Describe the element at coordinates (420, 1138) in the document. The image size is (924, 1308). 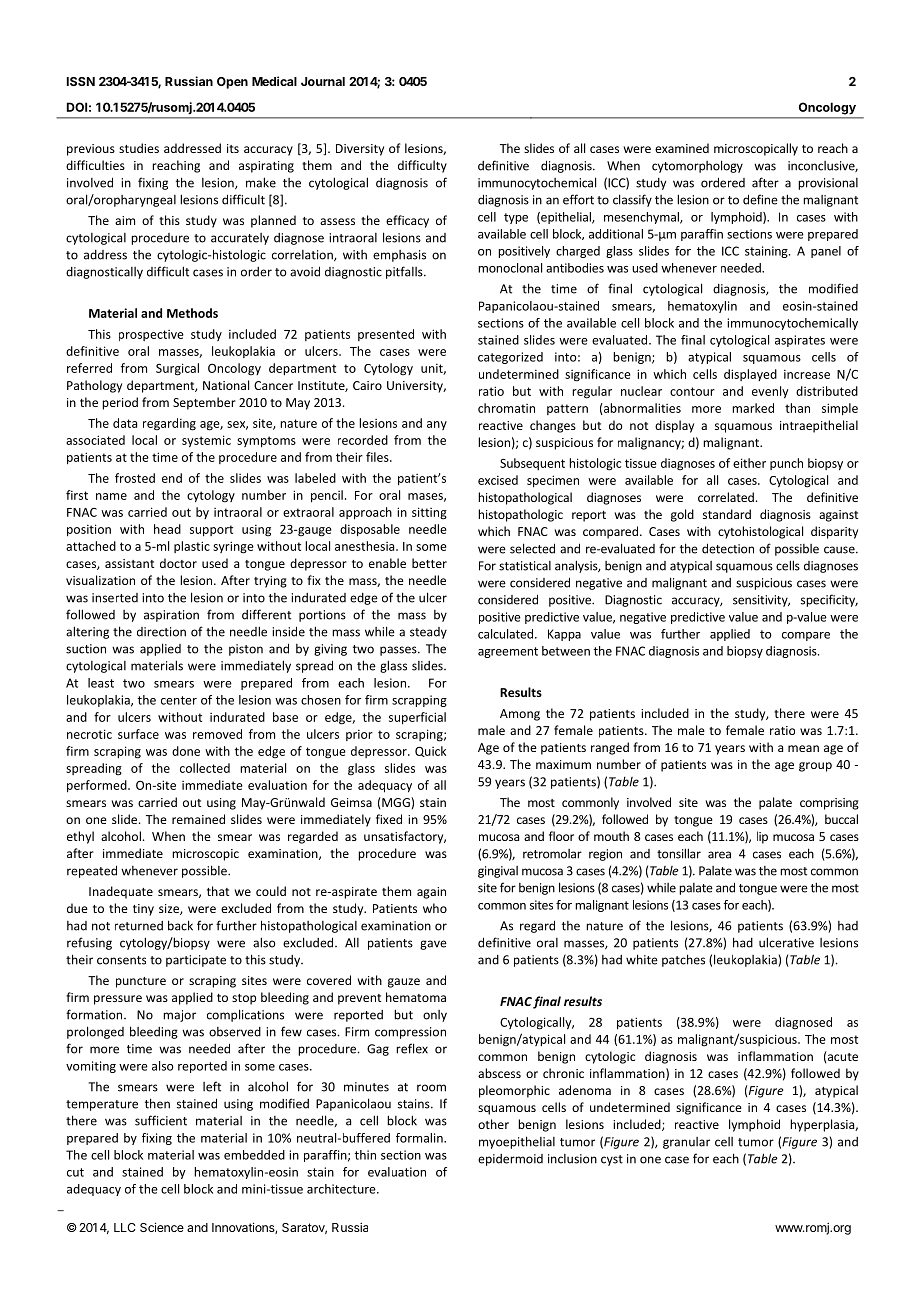
I see `formalin` at that location.
